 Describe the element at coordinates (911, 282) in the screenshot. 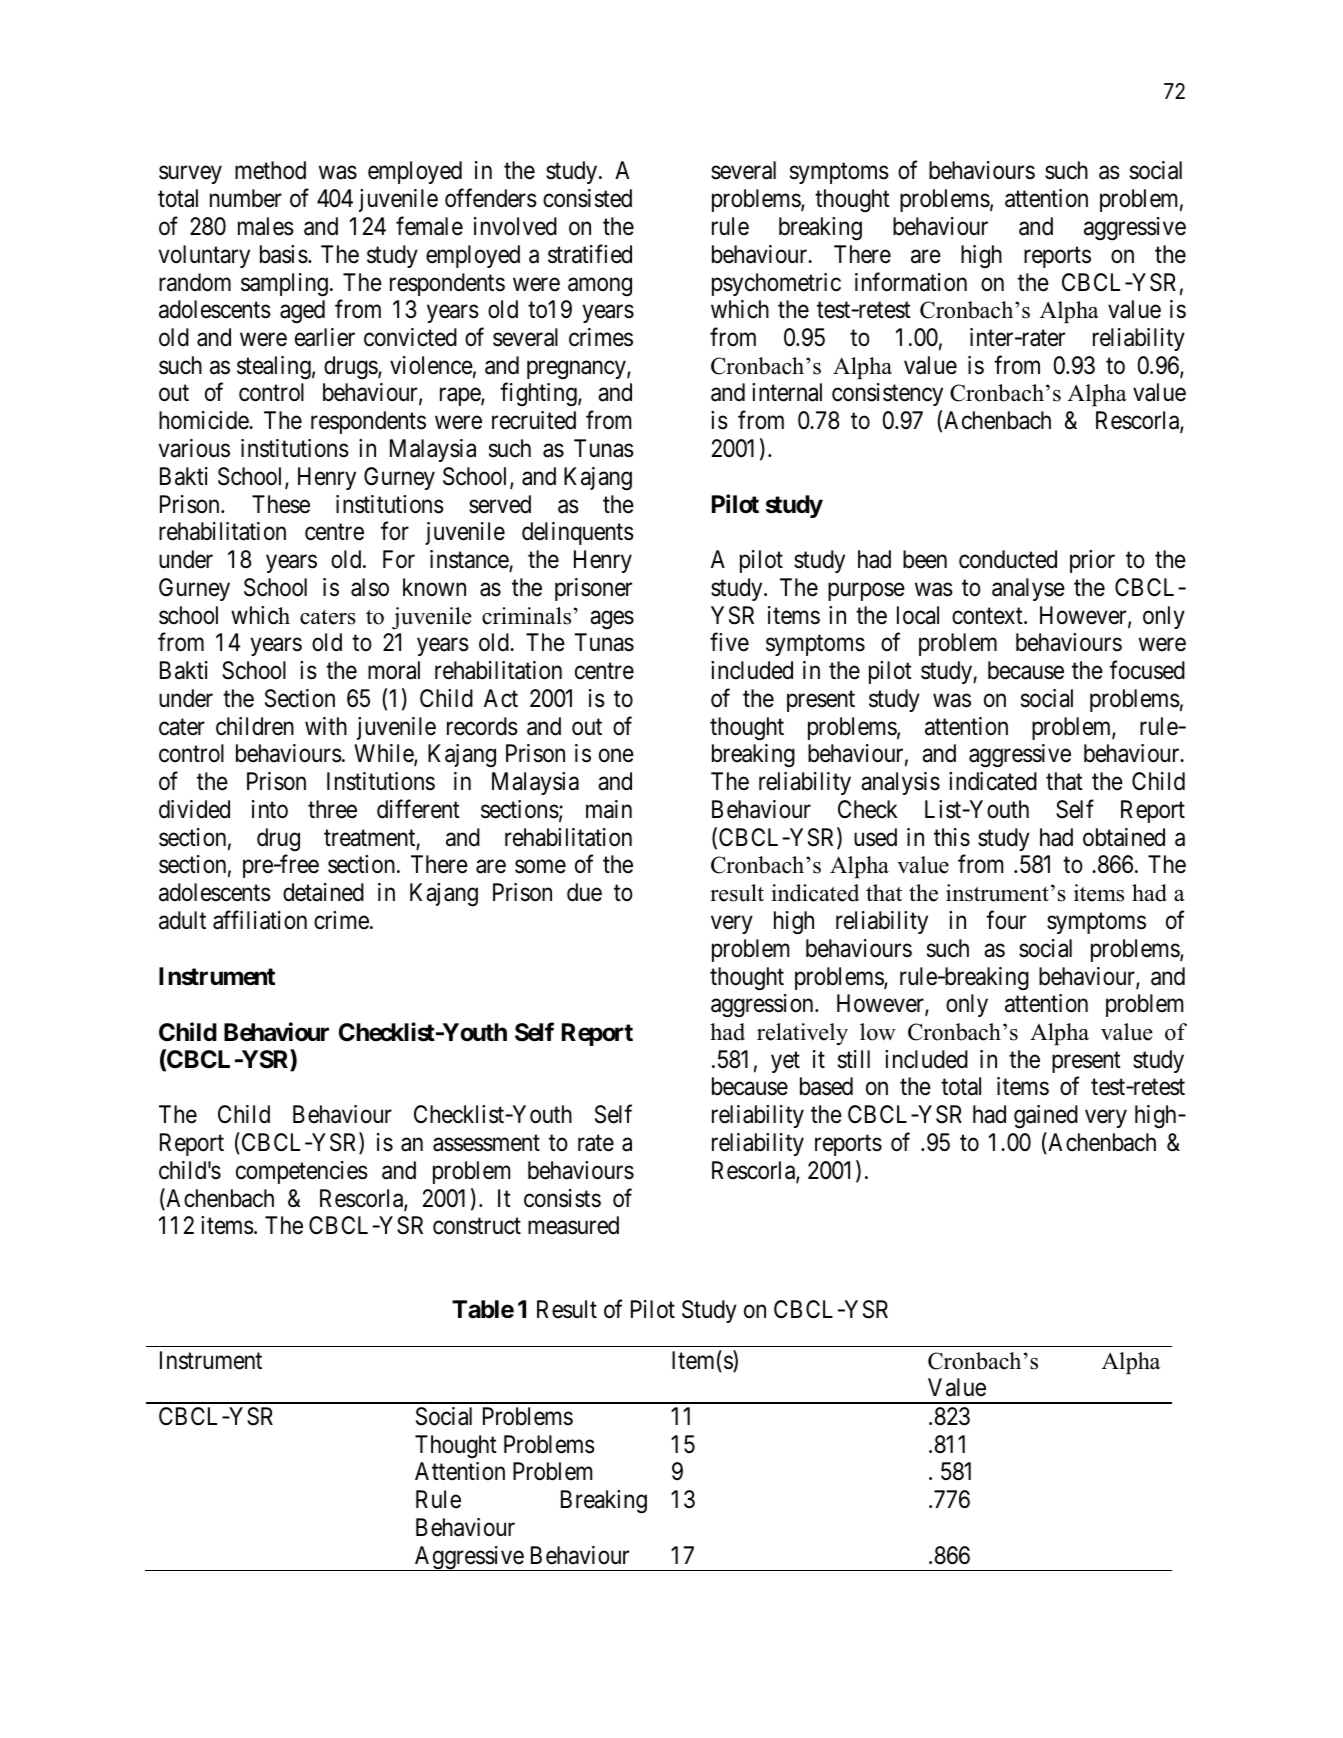

I see `information` at that location.
